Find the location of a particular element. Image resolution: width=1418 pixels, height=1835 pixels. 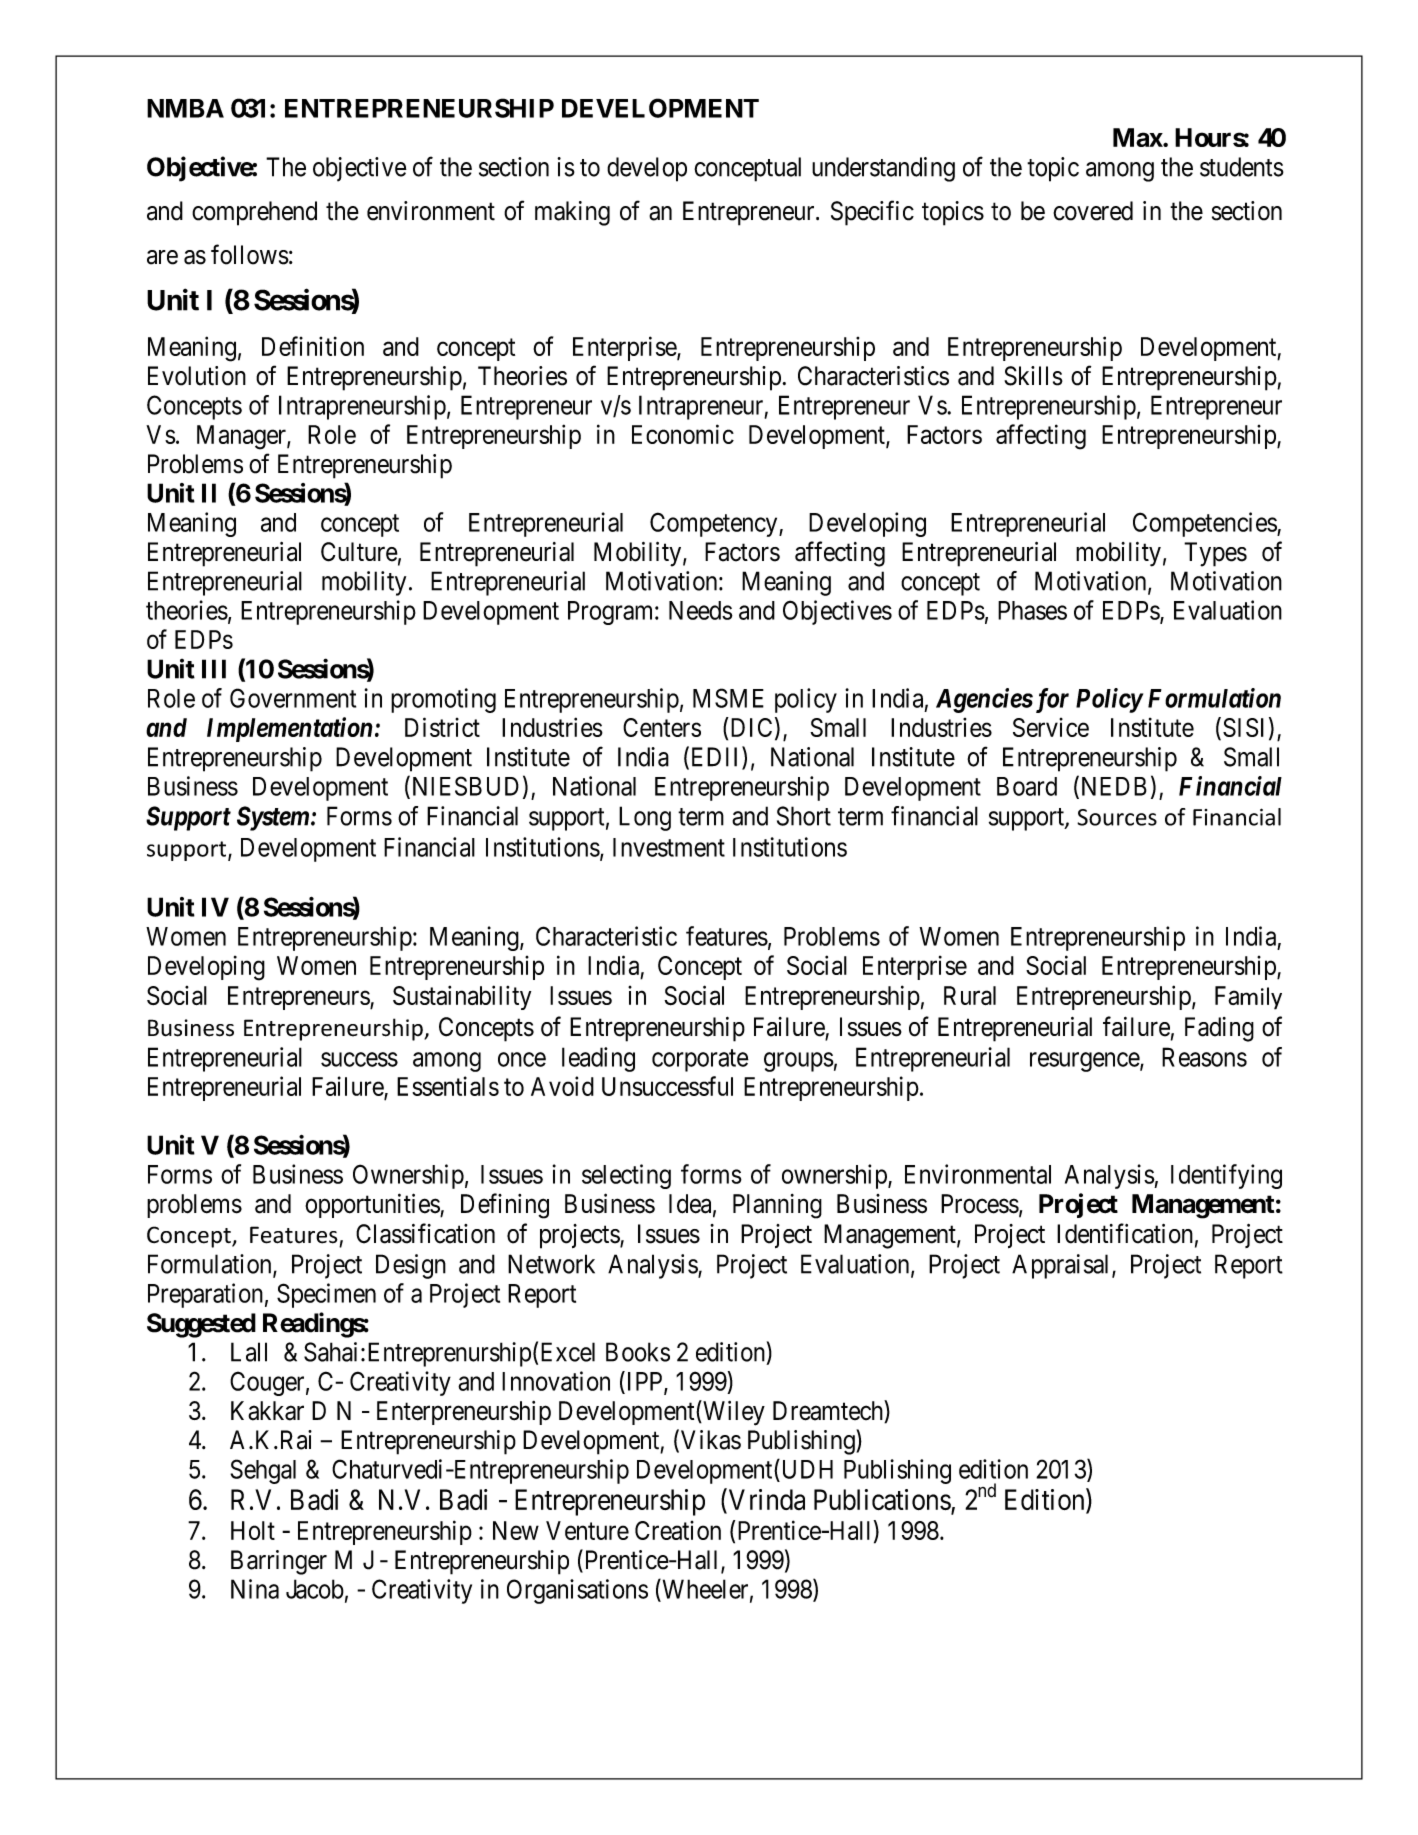

comprehend is located at coordinates (254, 213).
